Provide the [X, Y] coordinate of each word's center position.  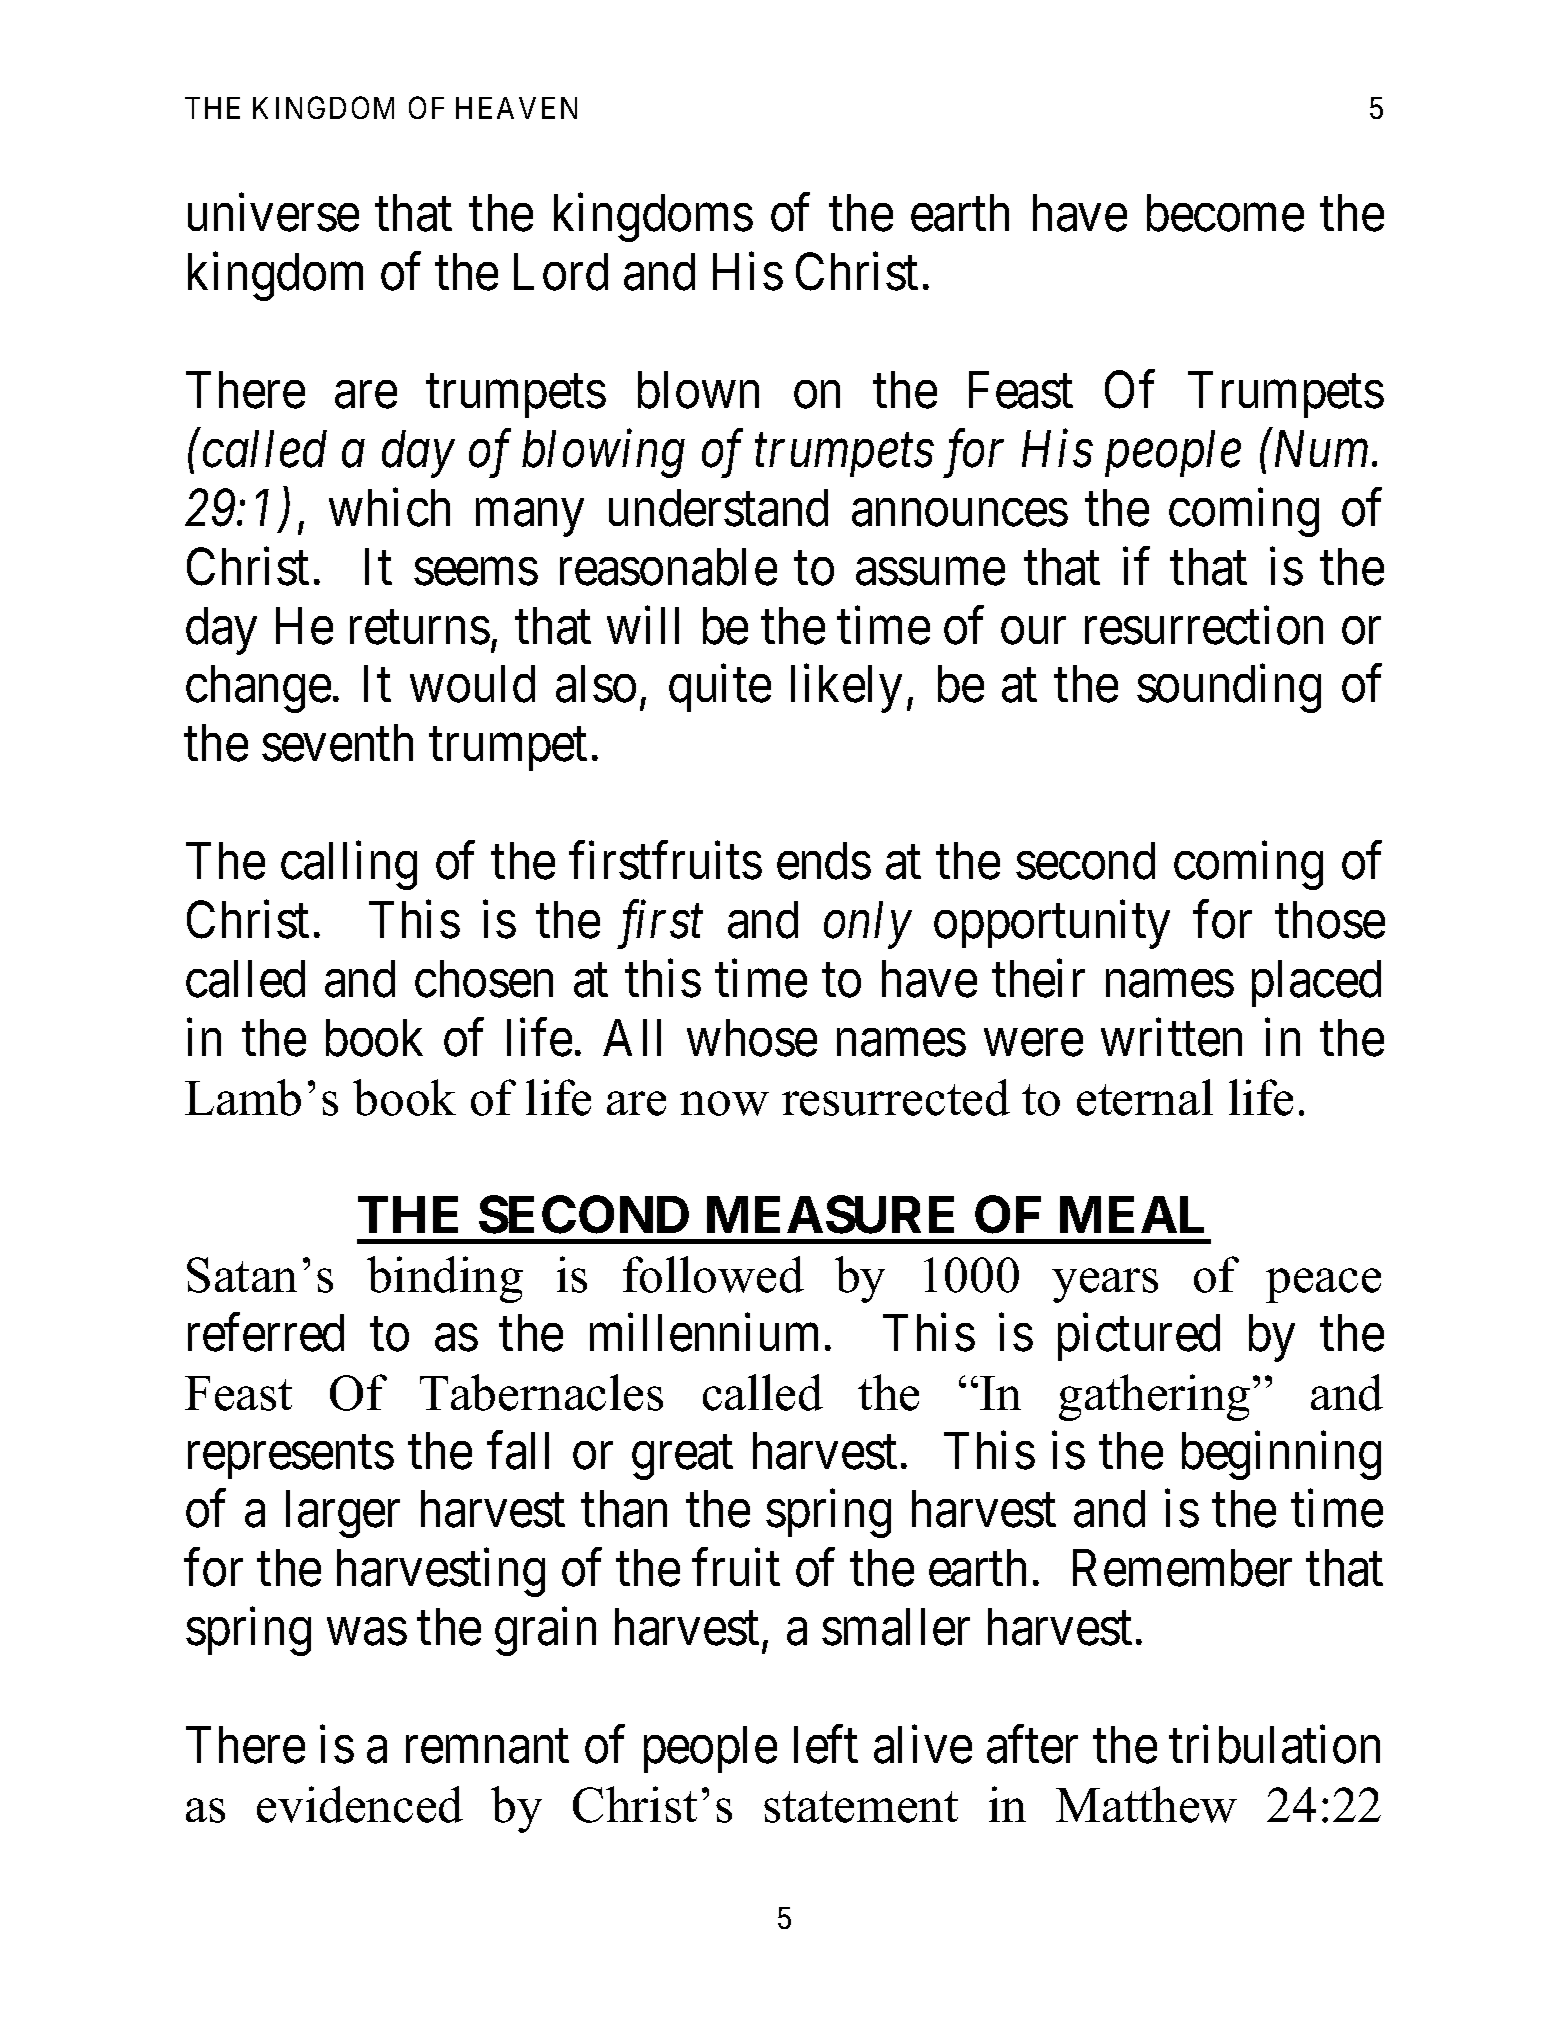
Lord [561, 272]
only [868, 925]
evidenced [360, 1804]
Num [1319, 449]
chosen [484, 979]
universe [273, 213]
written [1171, 1038]
